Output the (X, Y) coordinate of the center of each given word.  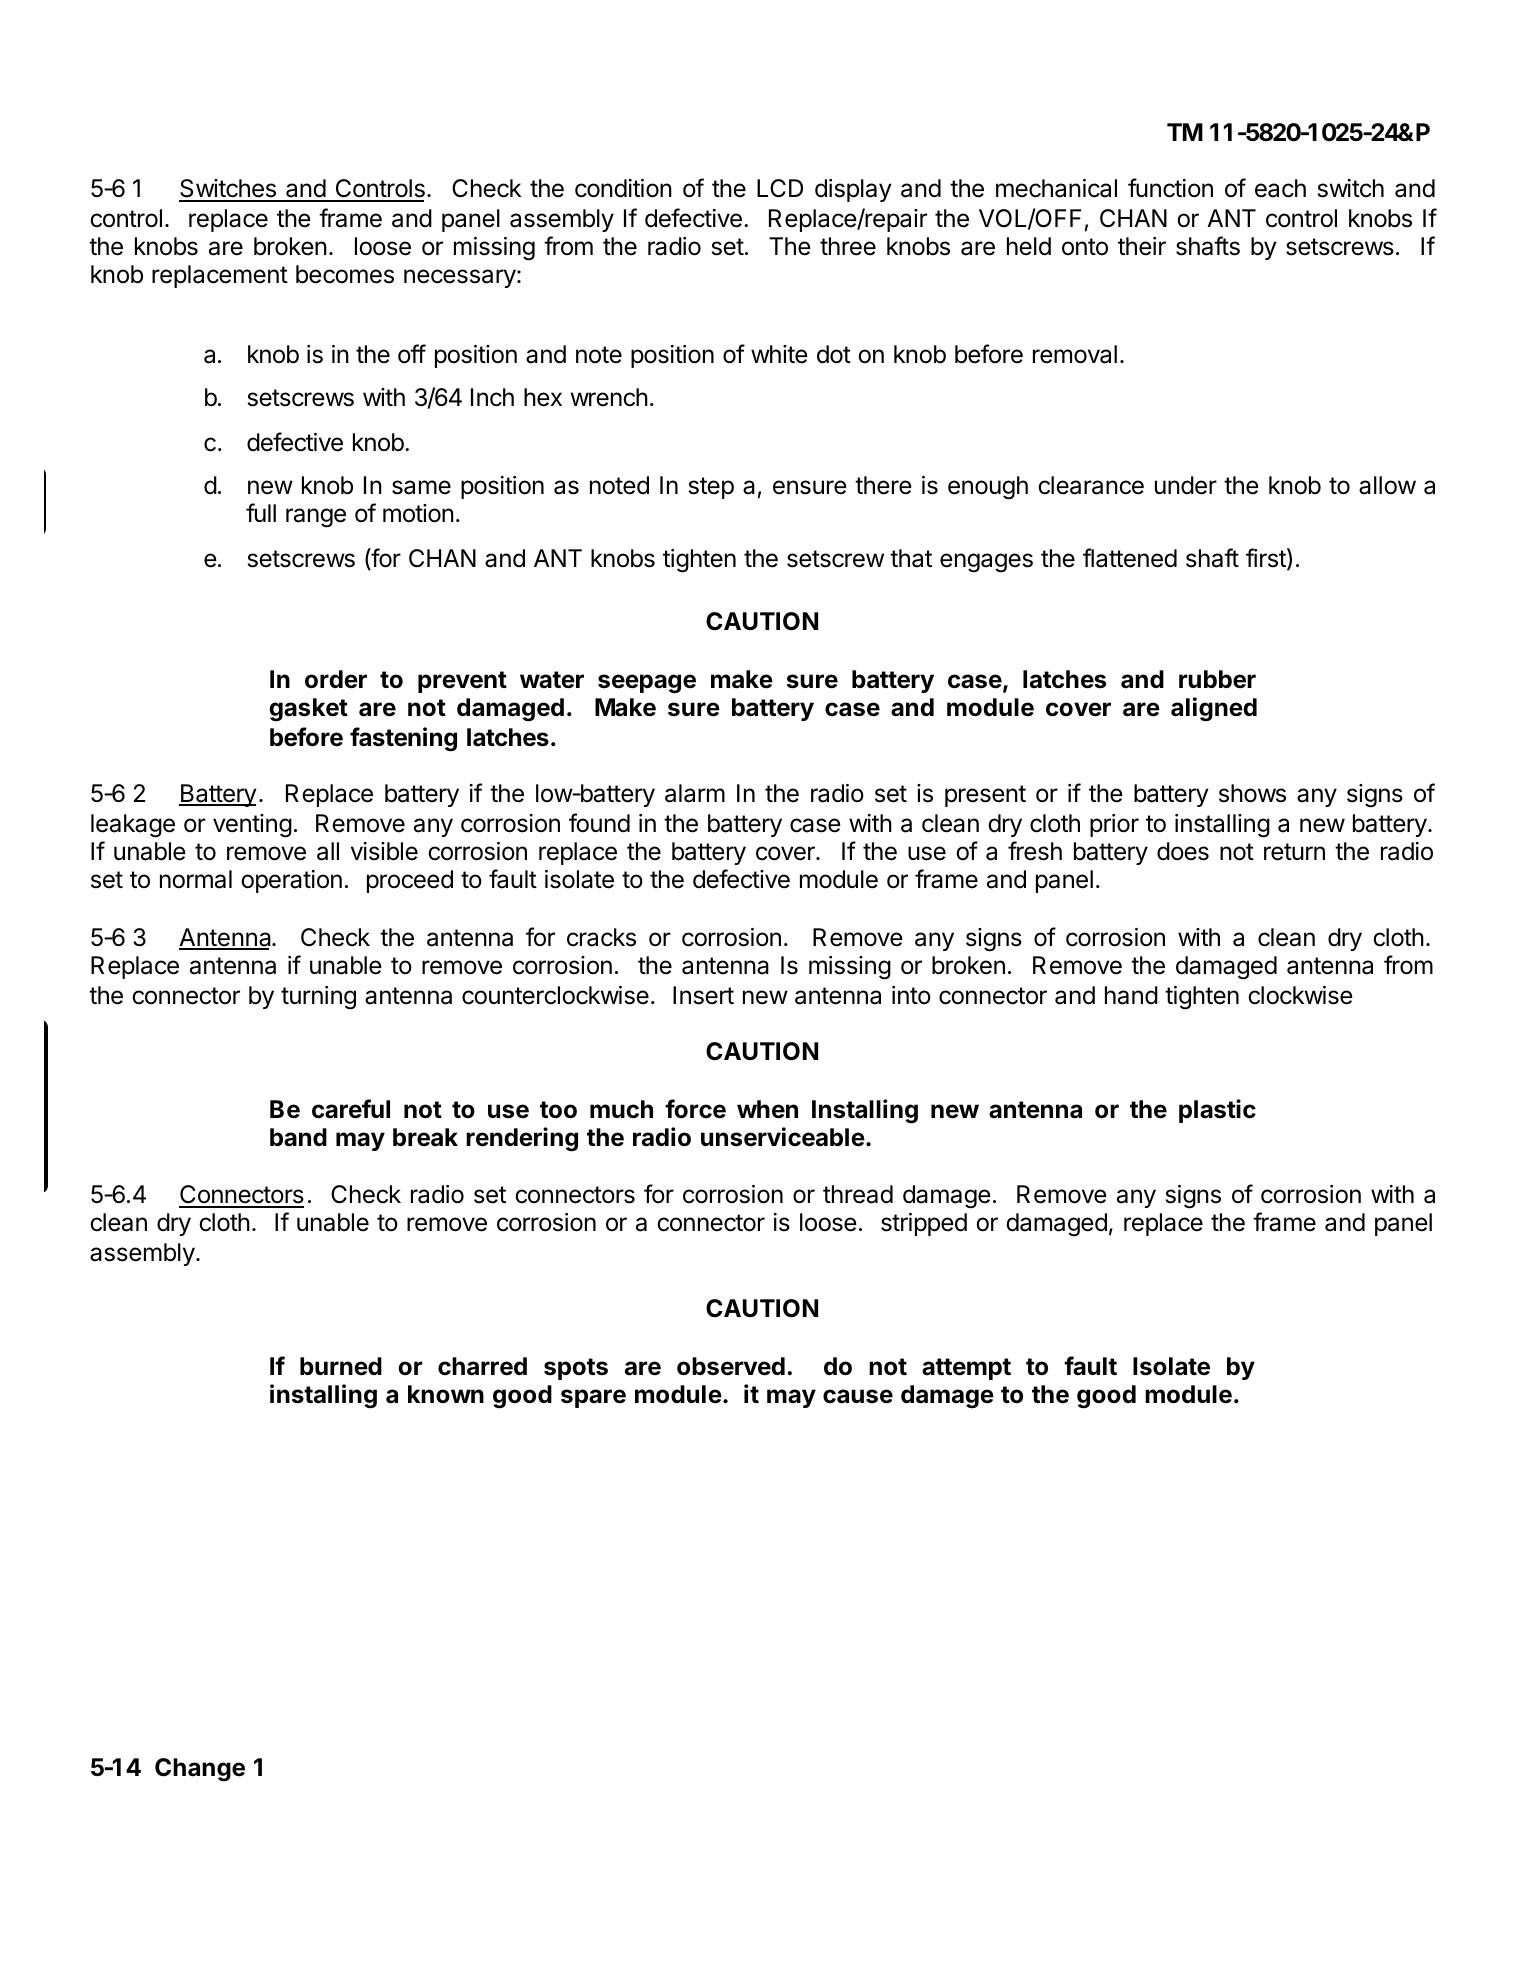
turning (318, 998)
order (336, 679)
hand (1131, 995)
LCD (780, 188)
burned (341, 1366)
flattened (1130, 558)
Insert (703, 995)
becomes (345, 274)
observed (731, 1366)
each (1280, 188)
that (911, 558)
